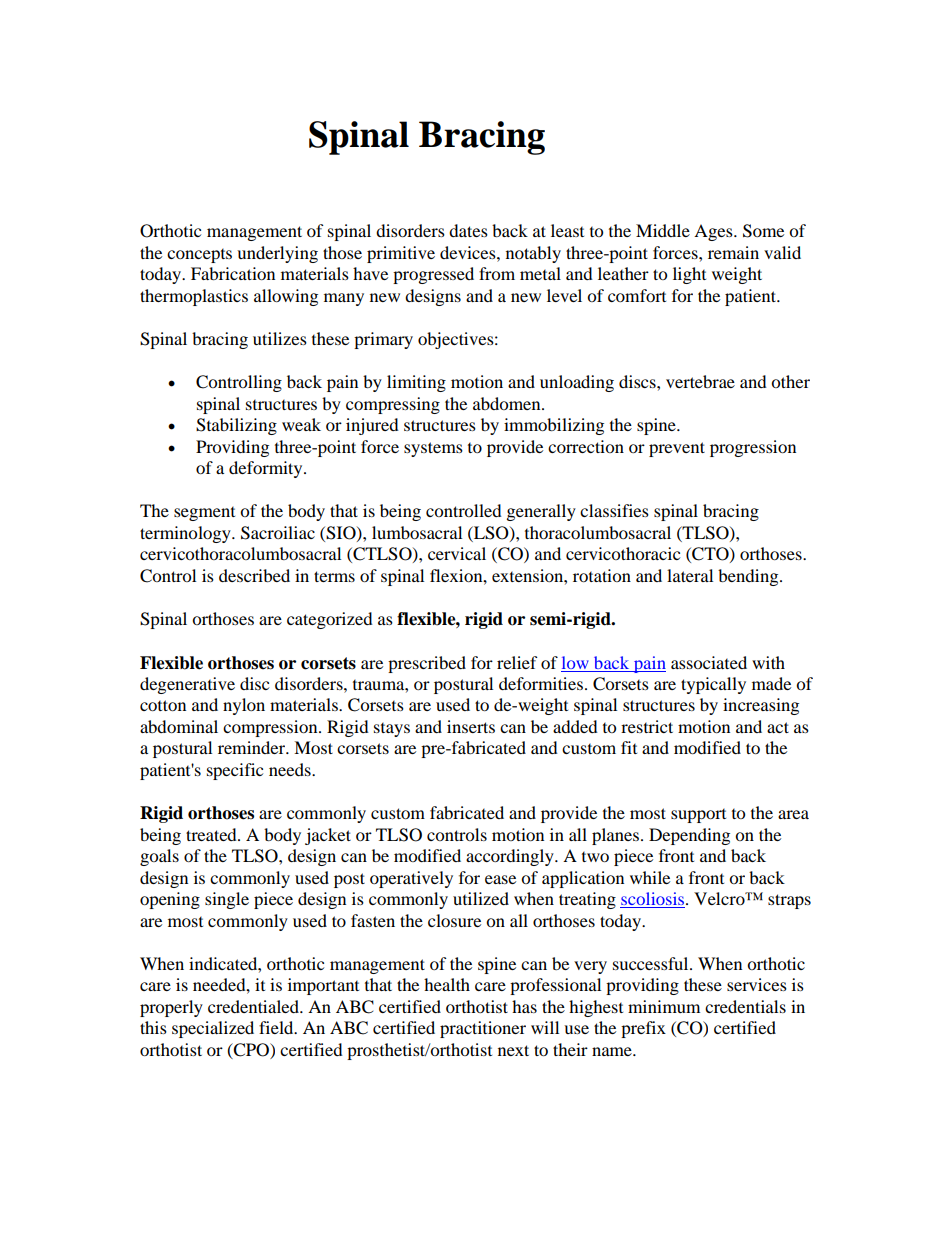 The width and height of the screenshot is (952, 1233). I want to click on remain, so click(733, 252).
